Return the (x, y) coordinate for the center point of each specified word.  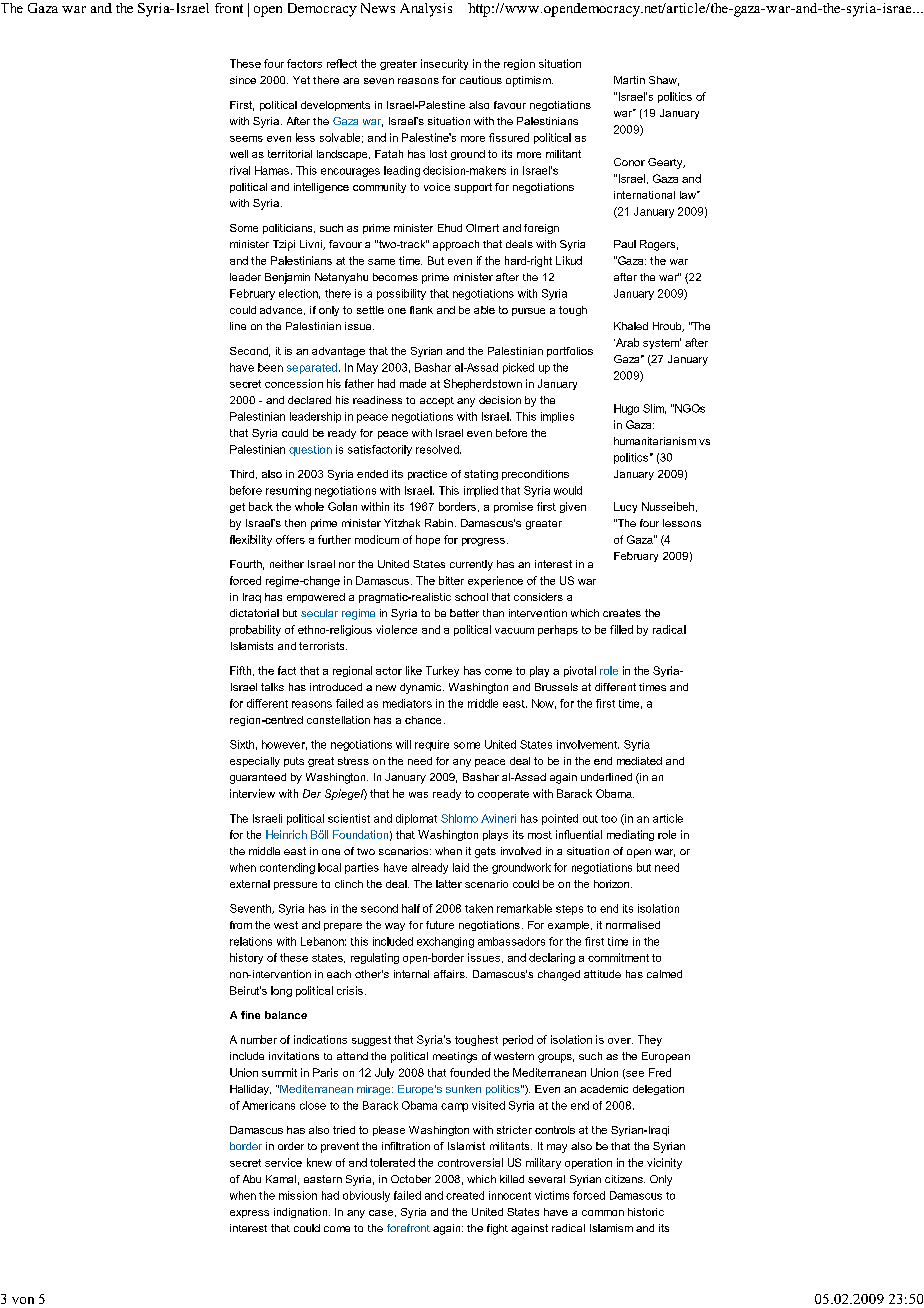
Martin (629, 80)
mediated (639, 761)
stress (353, 761)
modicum (377, 539)
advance (282, 310)
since (243, 80)
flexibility (251, 540)
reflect (342, 63)
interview (252, 793)
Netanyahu (341, 278)
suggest (371, 1041)
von (23, 1300)
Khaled (631, 326)
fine (250, 1015)
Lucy (625, 507)
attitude (602, 974)
